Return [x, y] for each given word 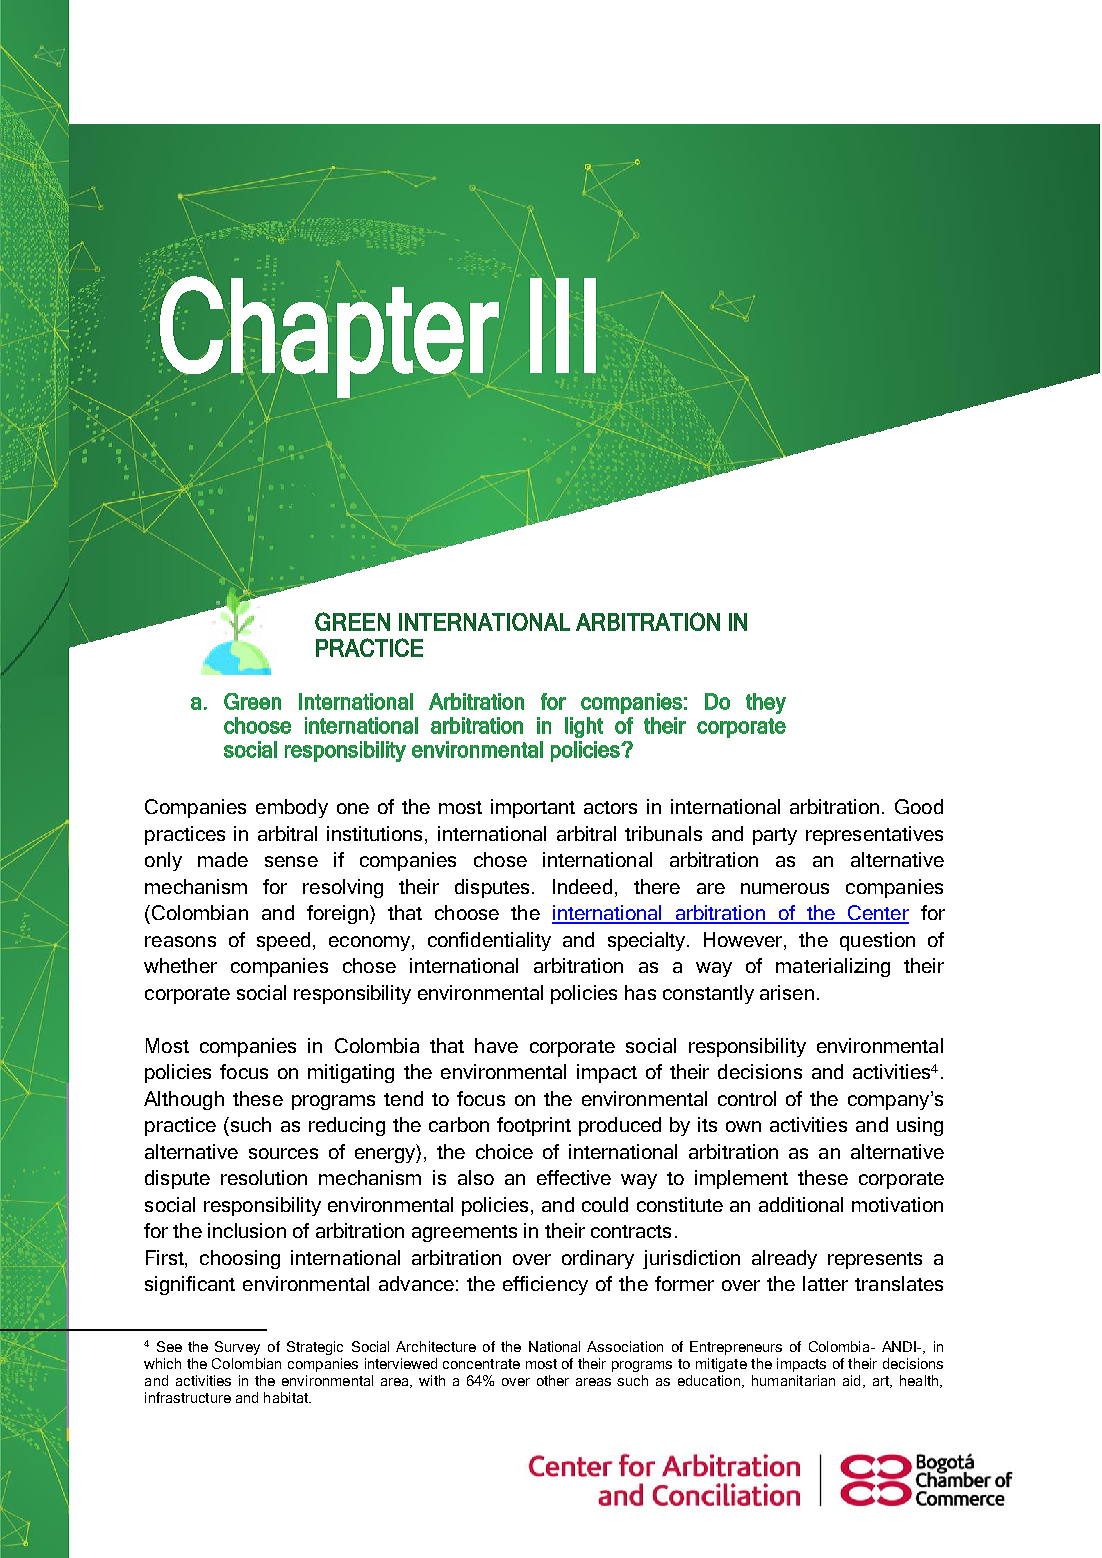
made [223, 859]
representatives [874, 835]
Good [919, 806]
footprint [534, 1126]
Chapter [330, 337]
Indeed [582, 886]
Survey [237, 1348]
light [584, 727]
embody [292, 808]
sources [283, 1153]
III [563, 325]
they [766, 703]
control [747, 1098]
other [553, 1380]
